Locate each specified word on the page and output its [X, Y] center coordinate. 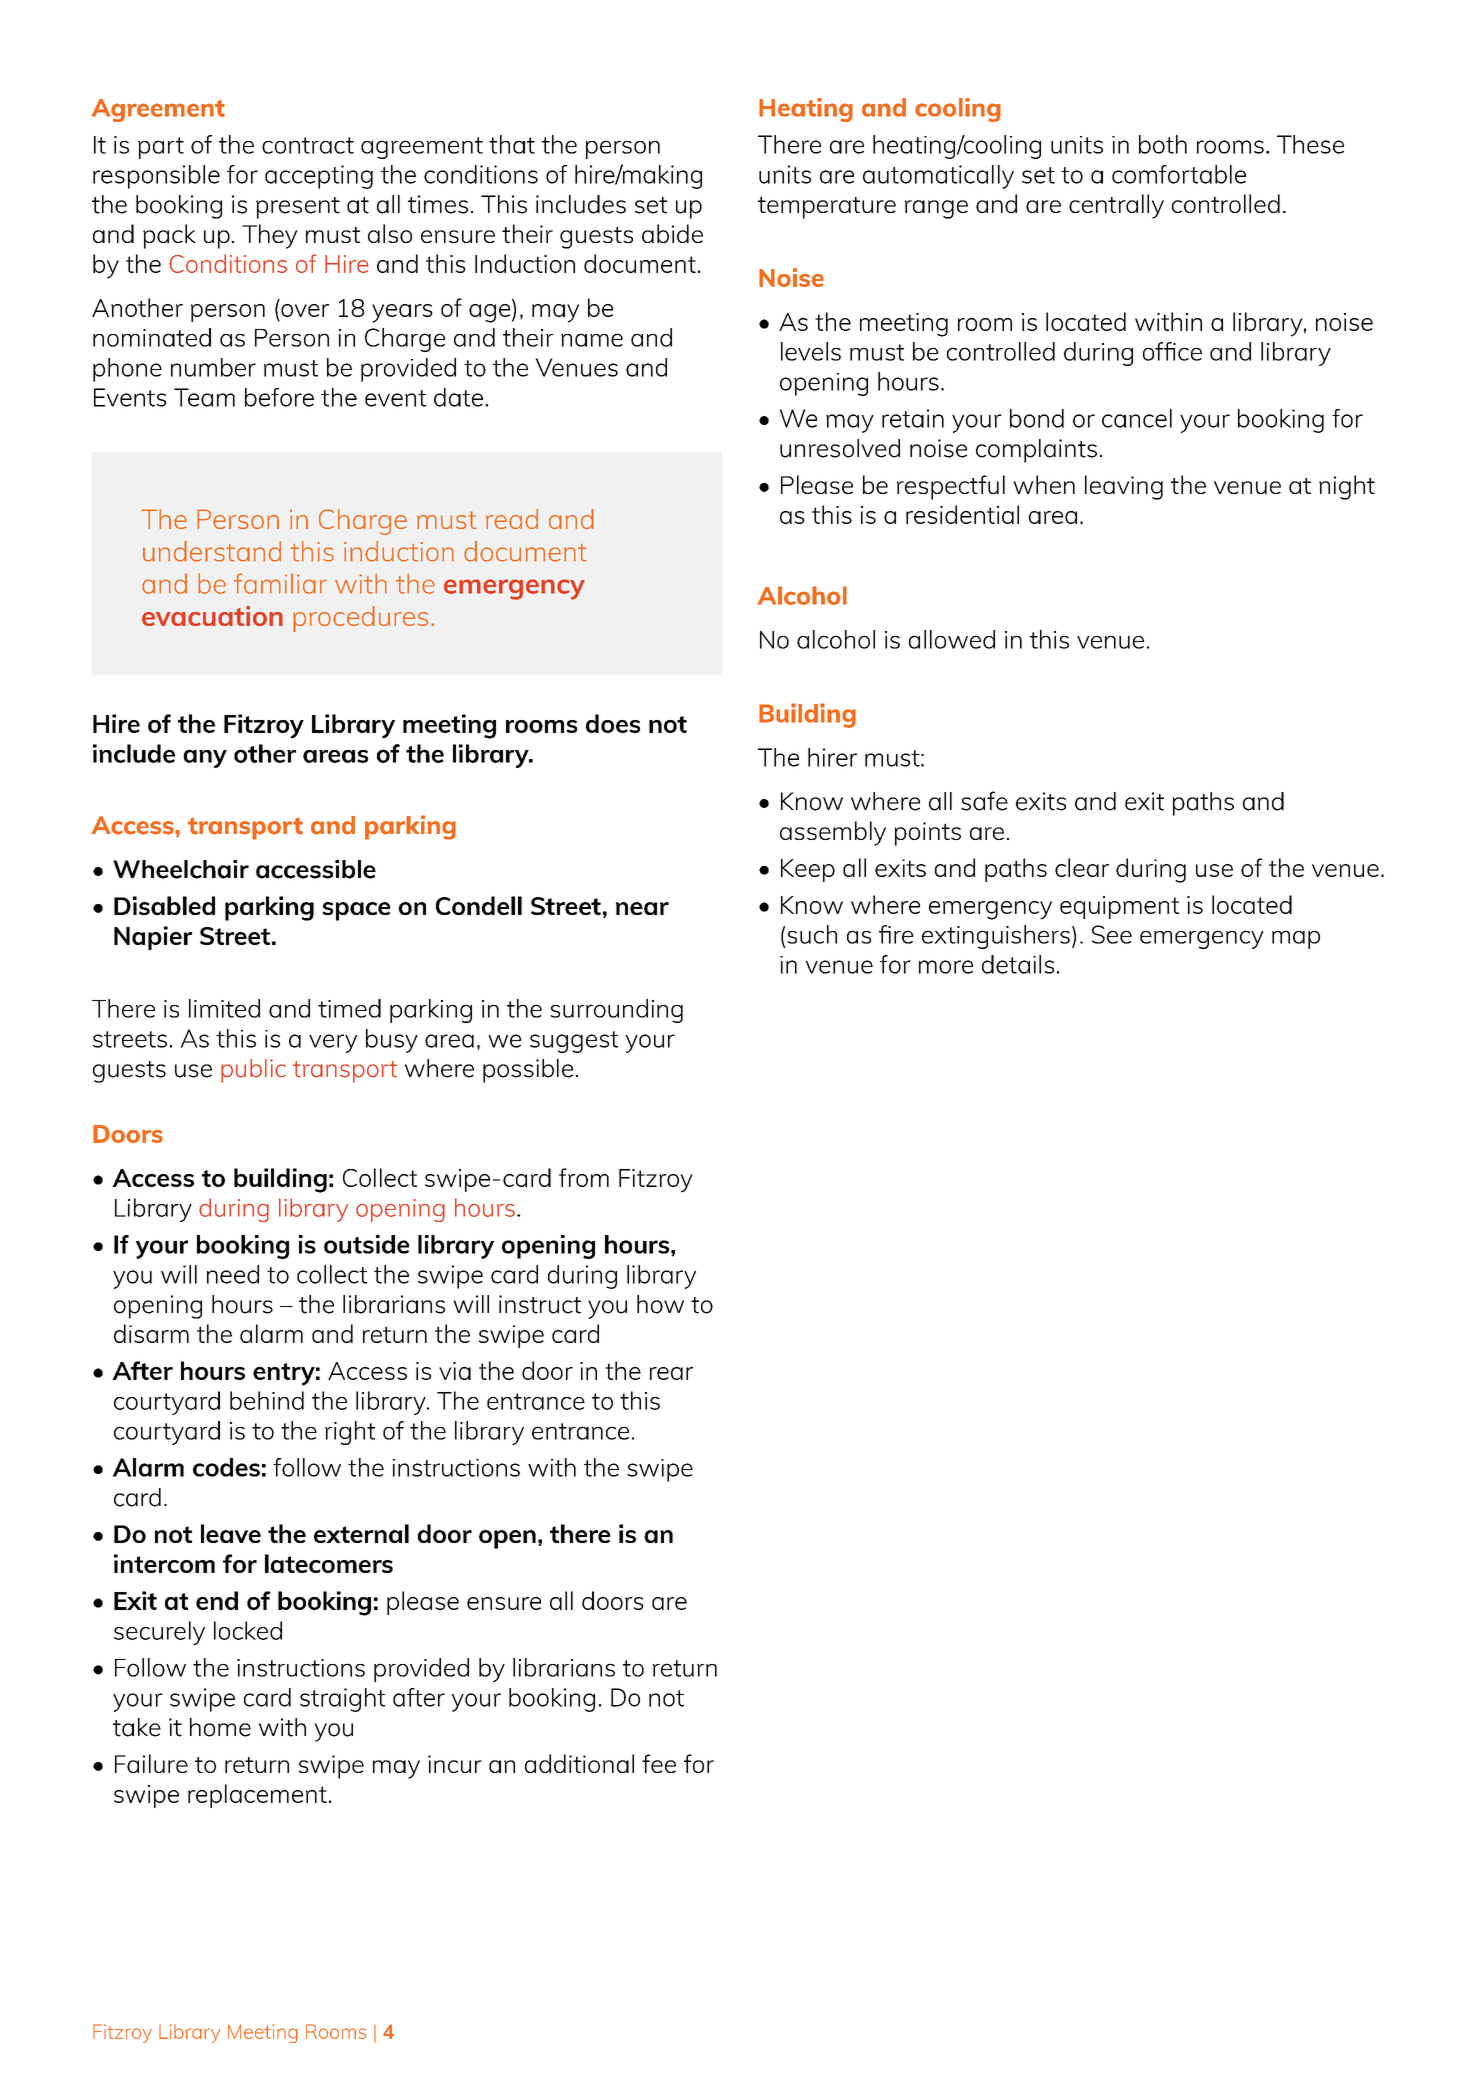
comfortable [1179, 174]
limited [224, 1008]
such [812, 934]
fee [659, 1763]
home [220, 1727]
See [1112, 934]
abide [672, 233]
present [298, 208]
